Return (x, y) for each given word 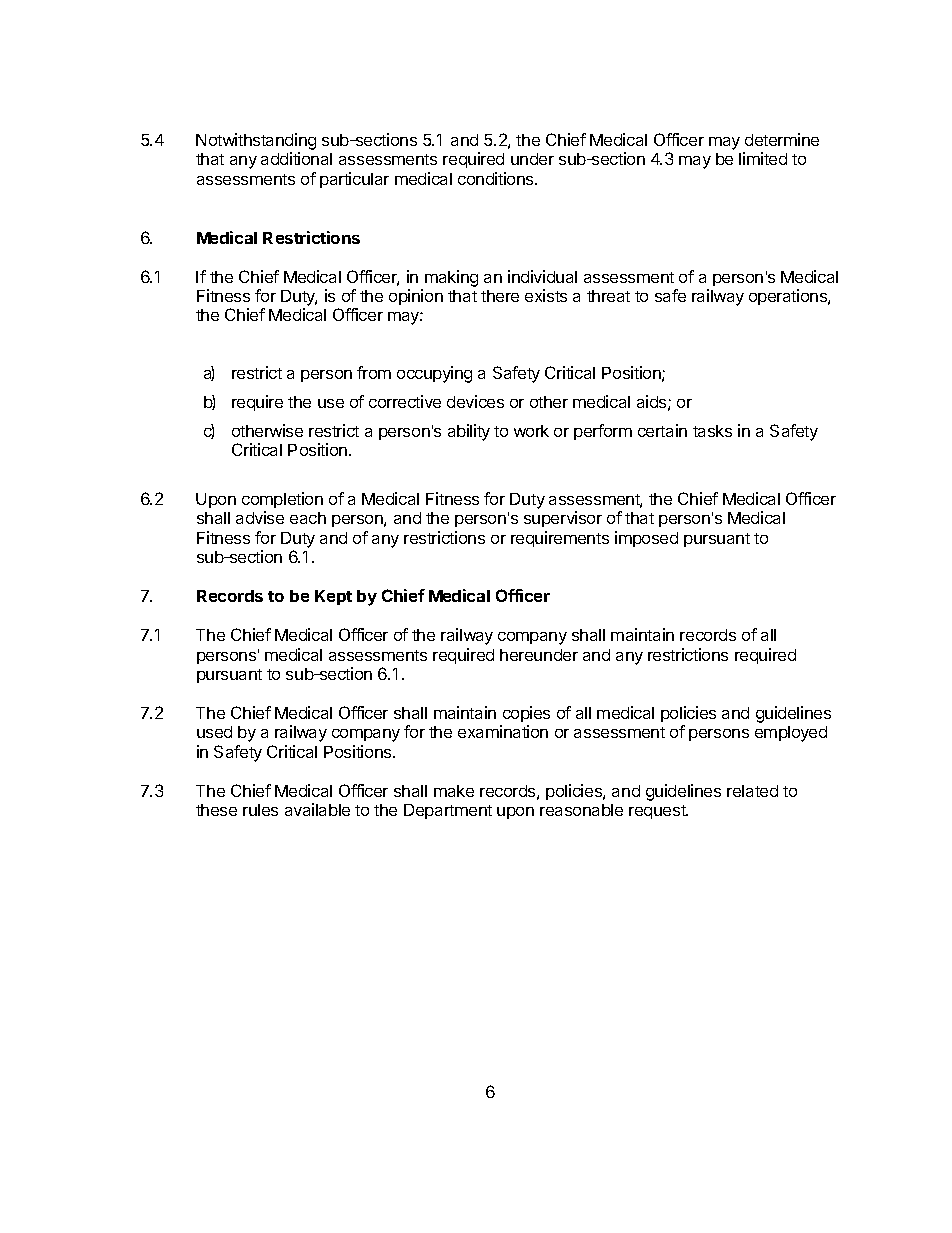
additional (296, 158)
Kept (333, 597)
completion (282, 500)
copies (526, 714)
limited (763, 158)
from (374, 372)
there (500, 296)
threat (608, 296)
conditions (497, 178)
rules (260, 810)
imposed (646, 539)
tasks (712, 431)
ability (469, 432)
